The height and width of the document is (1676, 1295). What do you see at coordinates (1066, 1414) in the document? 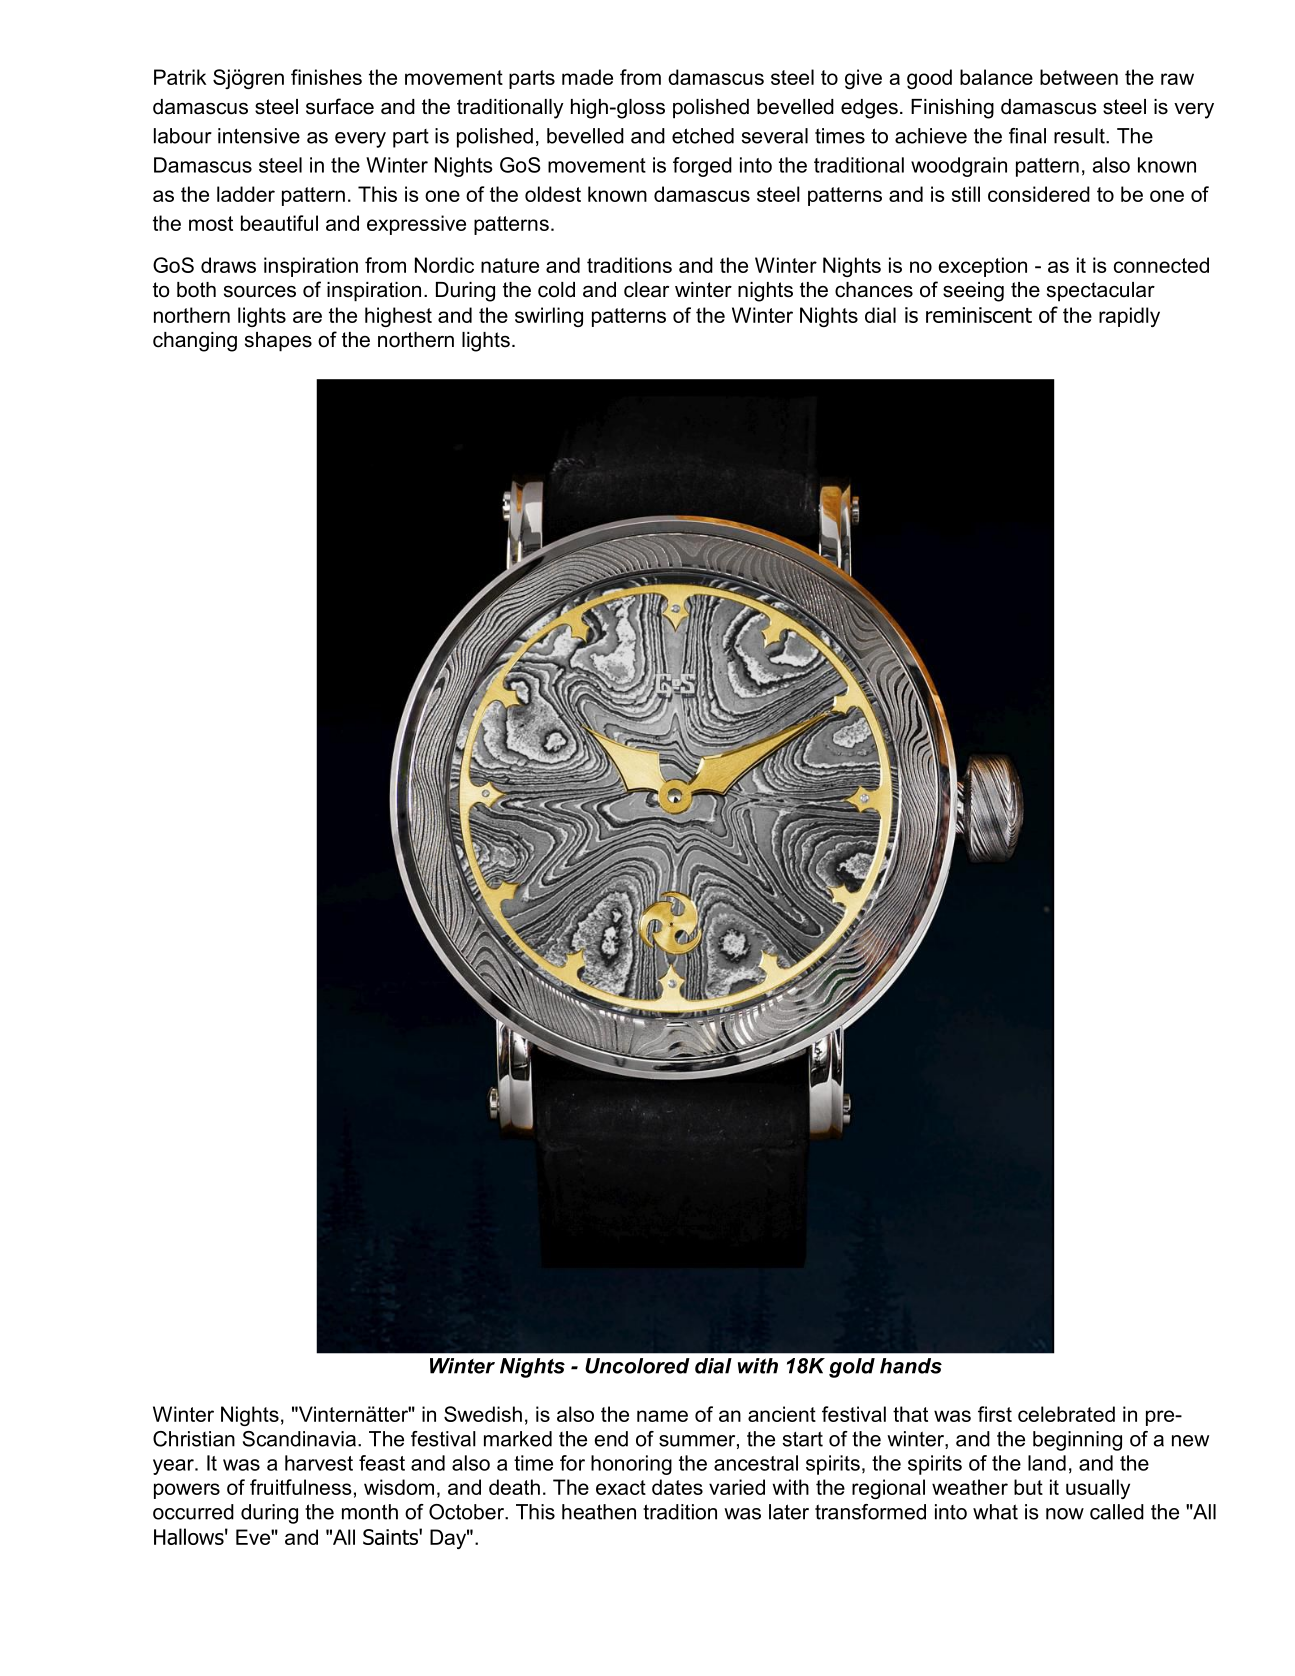
I see `celebrated` at bounding box center [1066, 1414].
